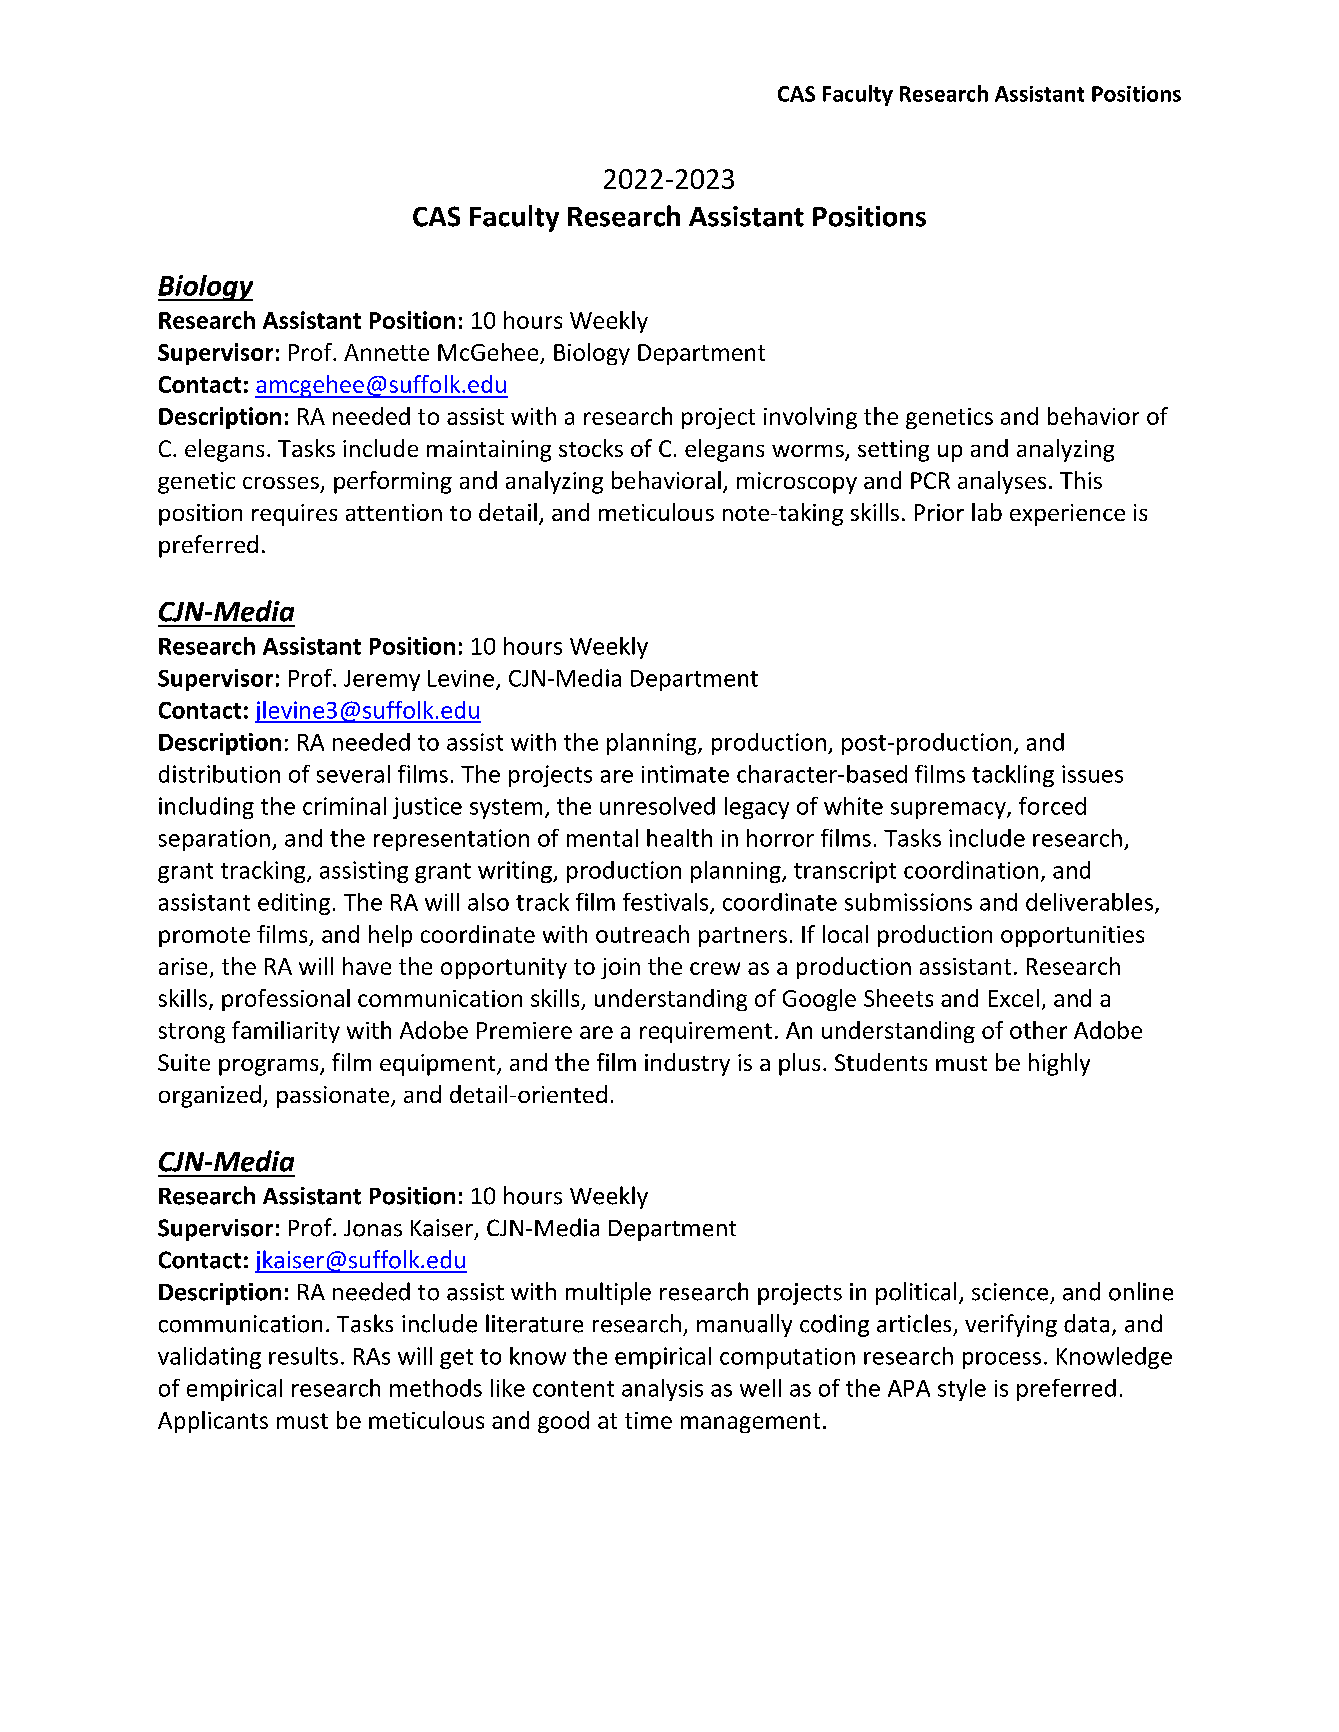 The image size is (1339, 1732). What do you see at coordinates (286, 1032) in the image?
I see `familiarity` at bounding box center [286, 1032].
